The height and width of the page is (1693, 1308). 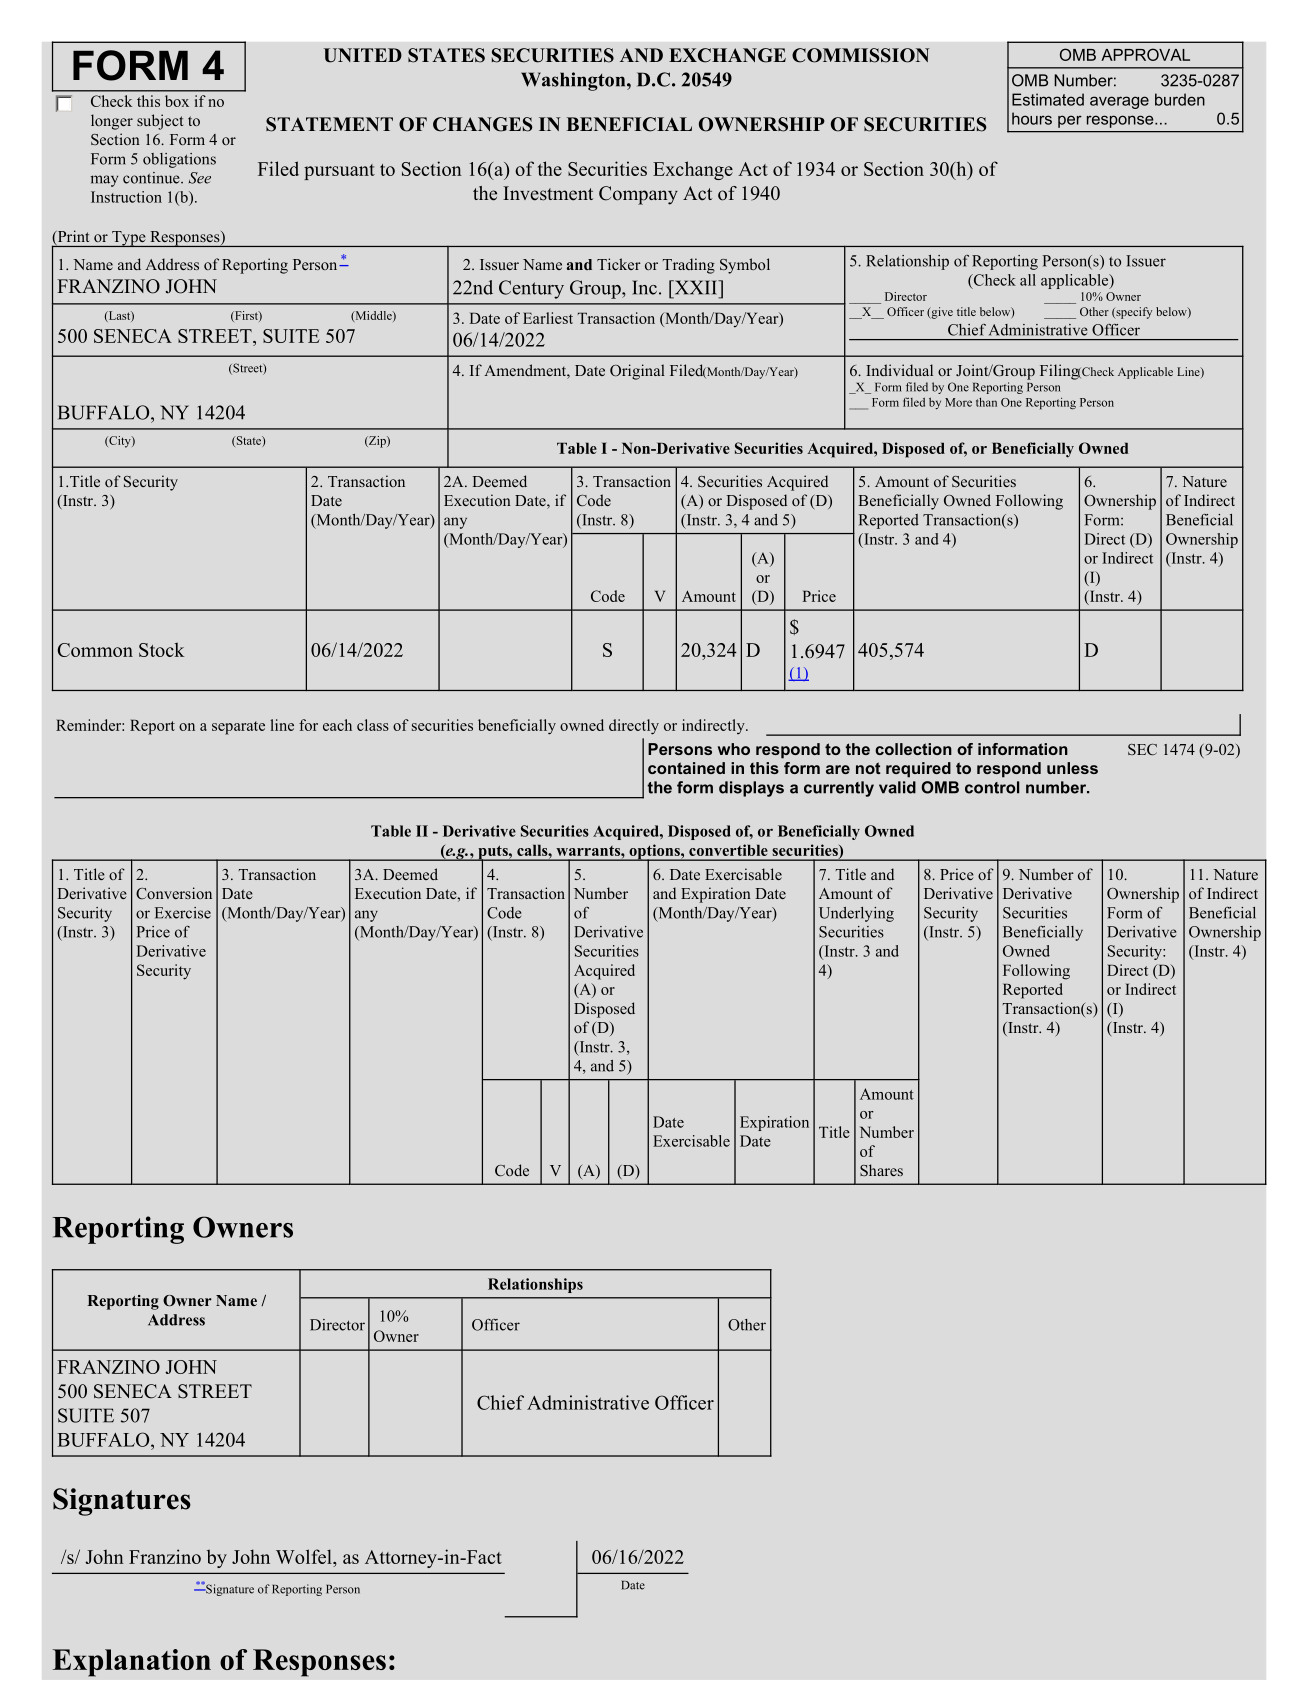 What do you see at coordinates (856, 914) in the page?
I see `Underlying` at bounding box center [856, 914].
